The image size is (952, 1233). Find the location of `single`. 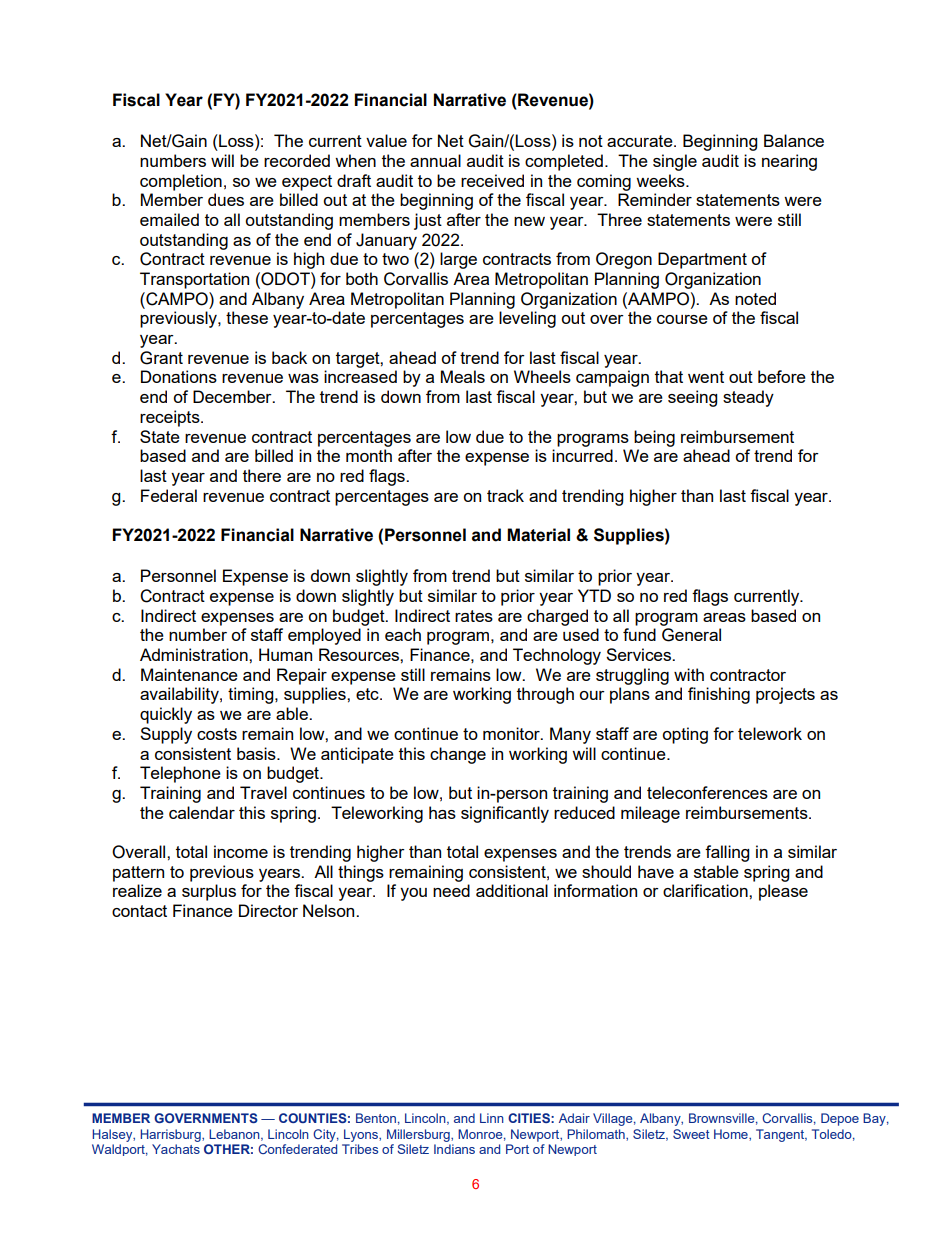

single is located at coordinates (675, 162).
